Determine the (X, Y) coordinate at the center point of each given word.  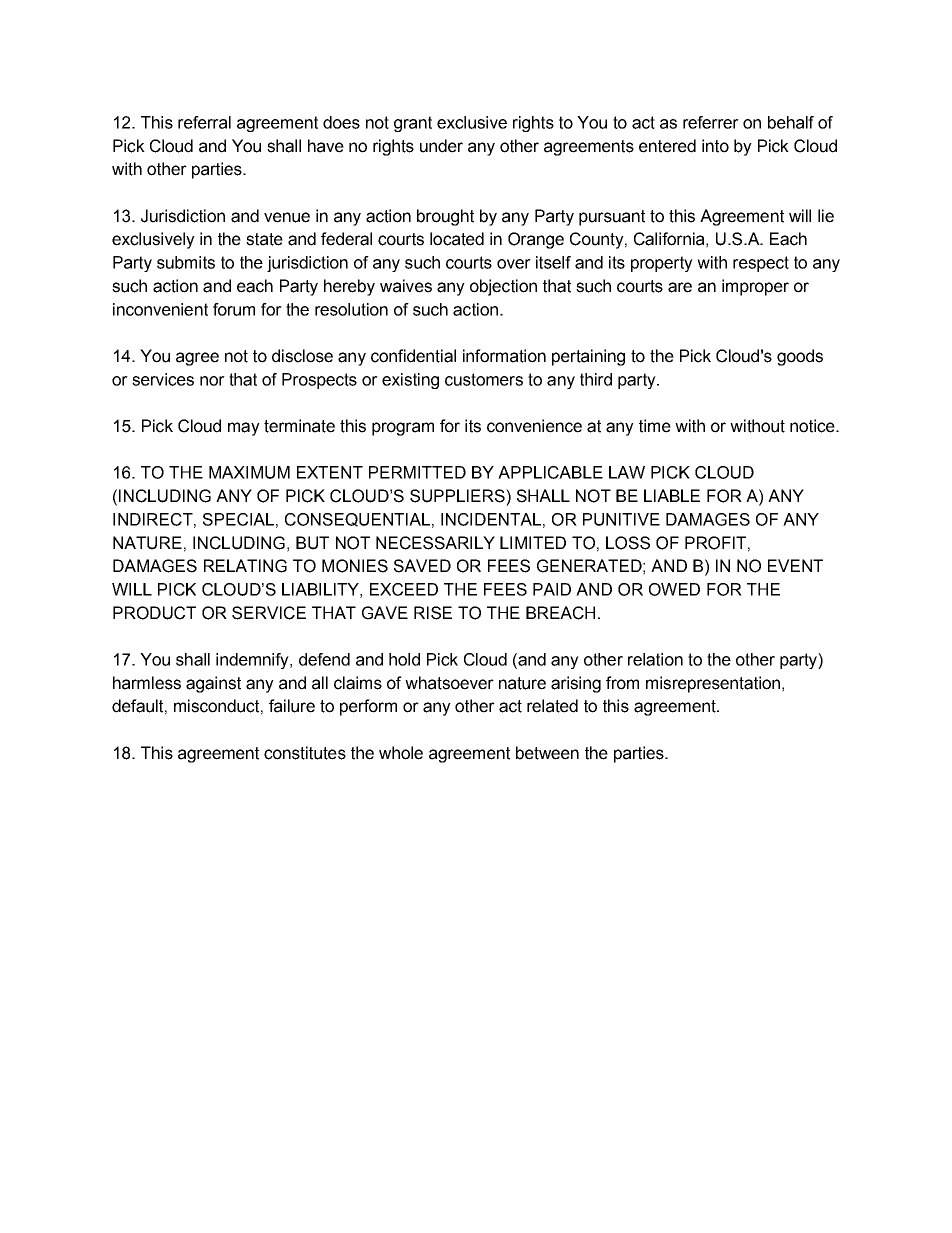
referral (204, 122)
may (244, 429)
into (715, 146)
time (655, 426)
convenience (534, 426)
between (547, 753)
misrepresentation (713, 684)
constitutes (305, 753)
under (441, 146)
